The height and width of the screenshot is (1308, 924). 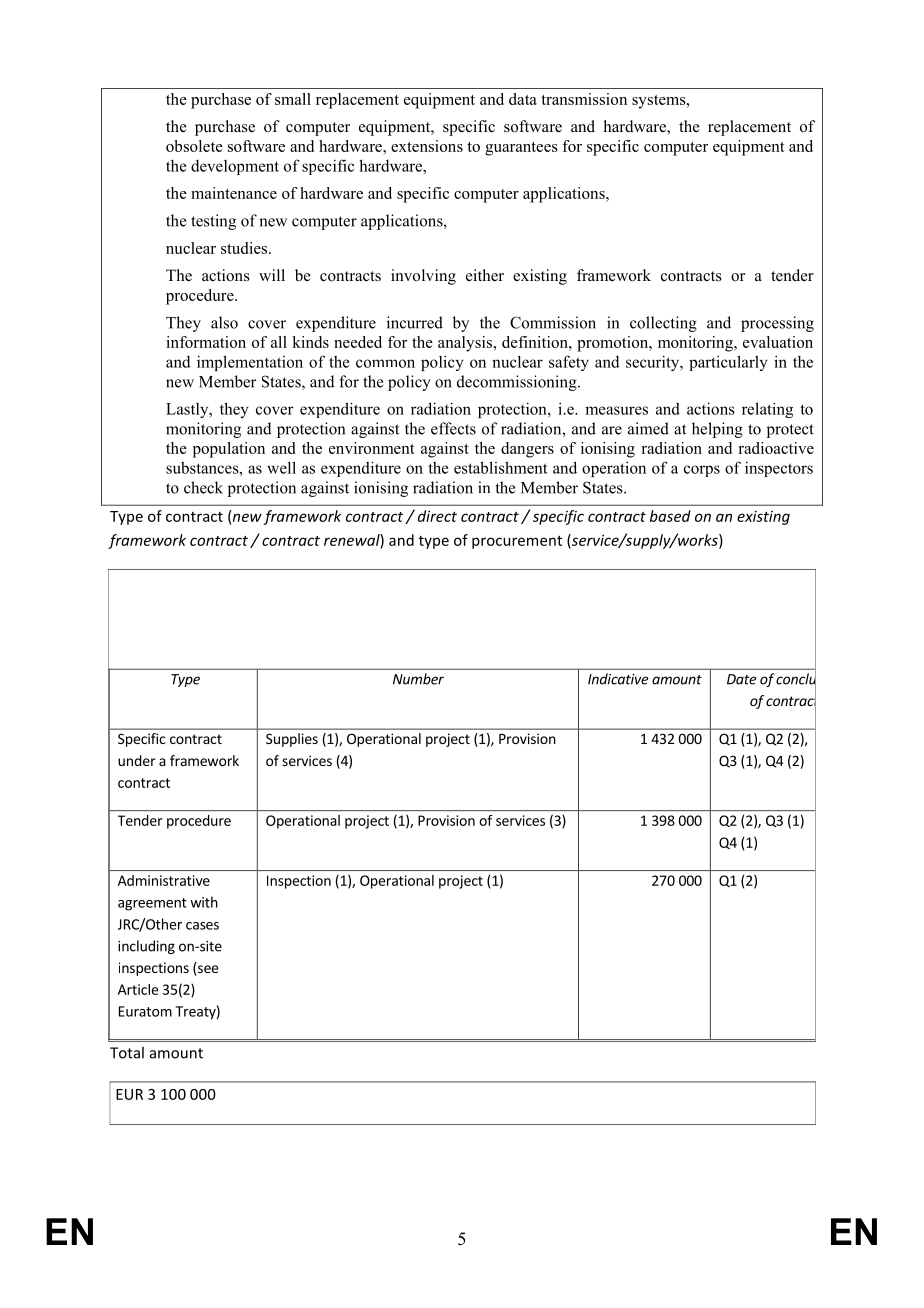 What do you see at coordinates (194, 146) in the screenshot?
I see `obsolete` at bounding box center [194, 146].
